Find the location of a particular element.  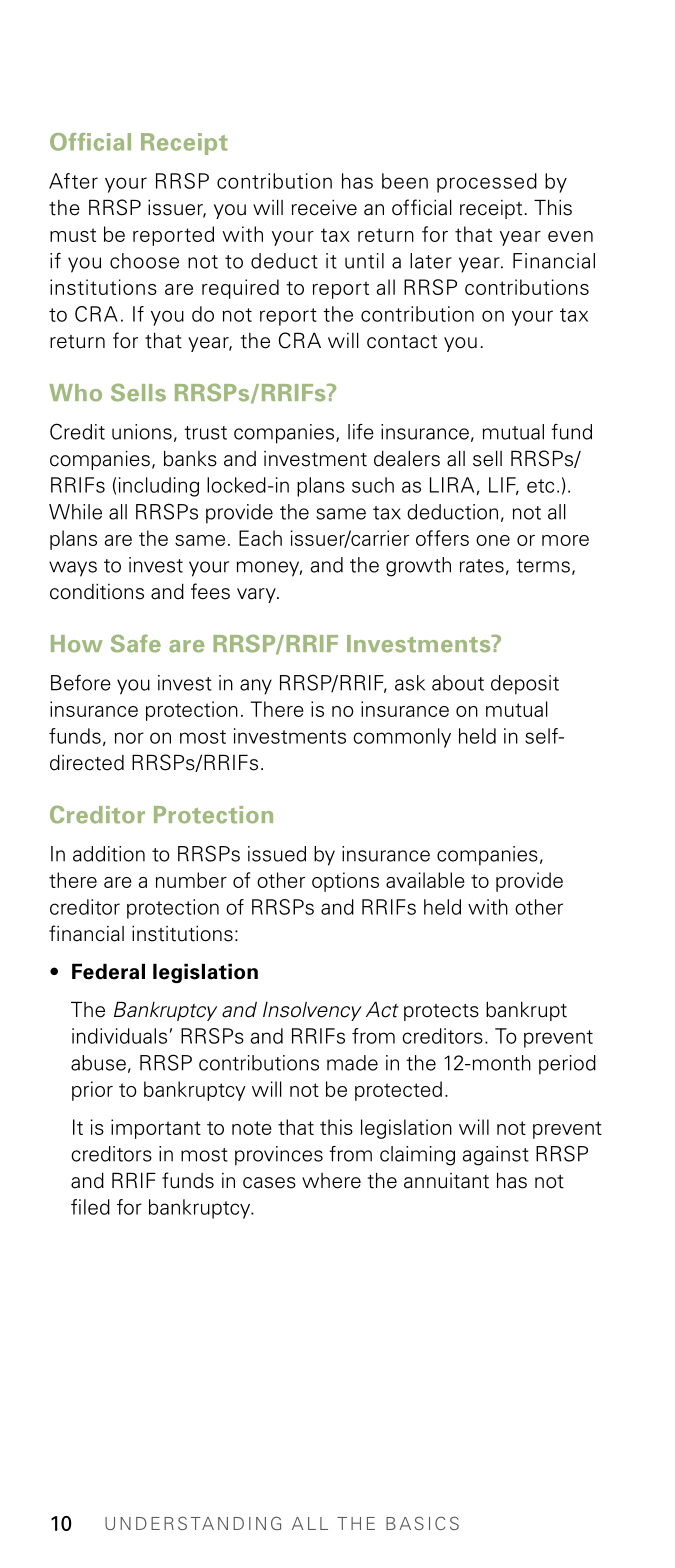

nor is located at coordinates (129, 738).
